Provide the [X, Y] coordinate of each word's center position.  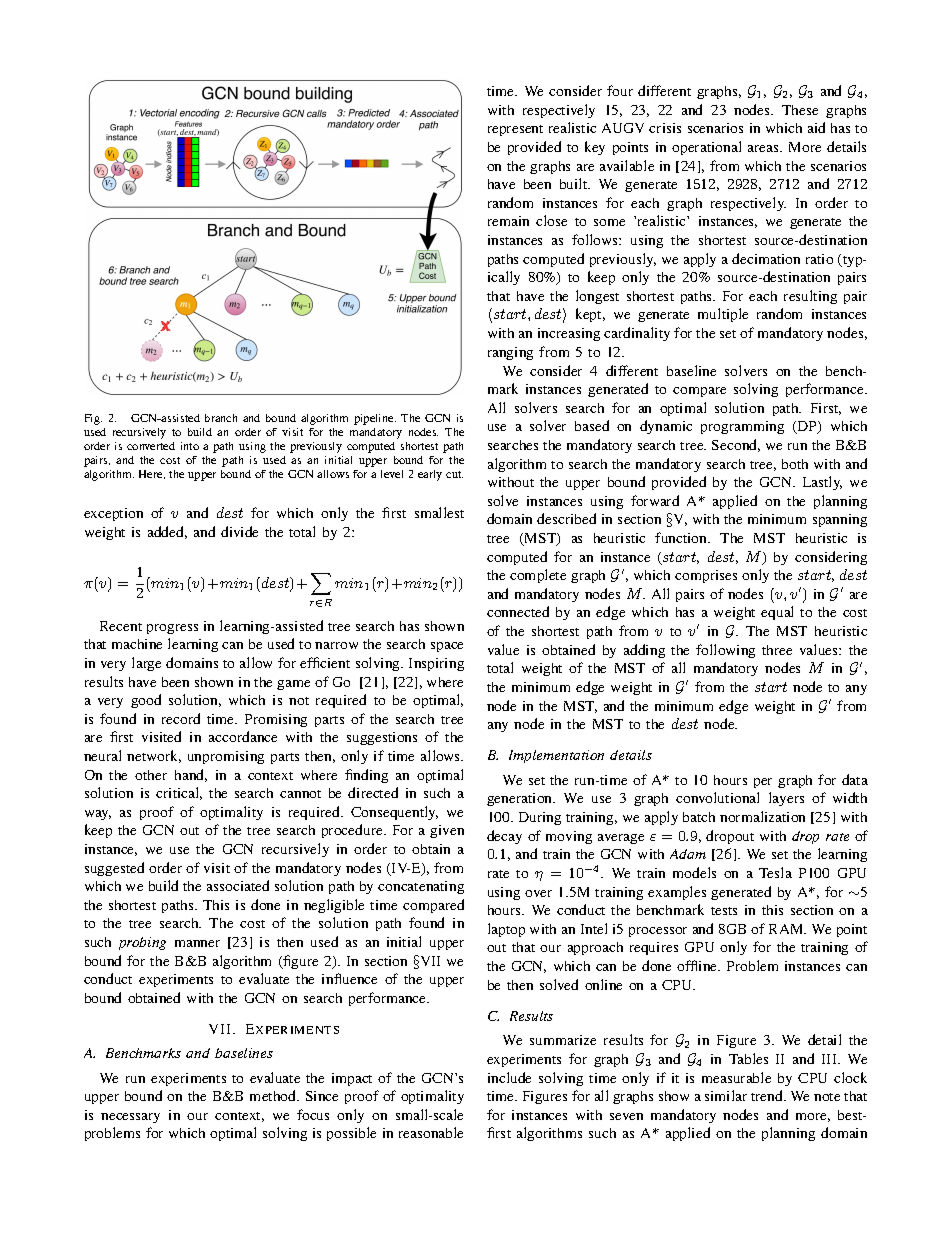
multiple [723, 315]
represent [515, 130]
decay [504, 837]
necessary [130, 1118]
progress [172, 629]
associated [238, 885]
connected [518, 611]
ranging [510, 353]
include [509, 1077]
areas [764, 148]
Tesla [775, 872]
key [595, 148]
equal [777, 613]
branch [221, 418]
